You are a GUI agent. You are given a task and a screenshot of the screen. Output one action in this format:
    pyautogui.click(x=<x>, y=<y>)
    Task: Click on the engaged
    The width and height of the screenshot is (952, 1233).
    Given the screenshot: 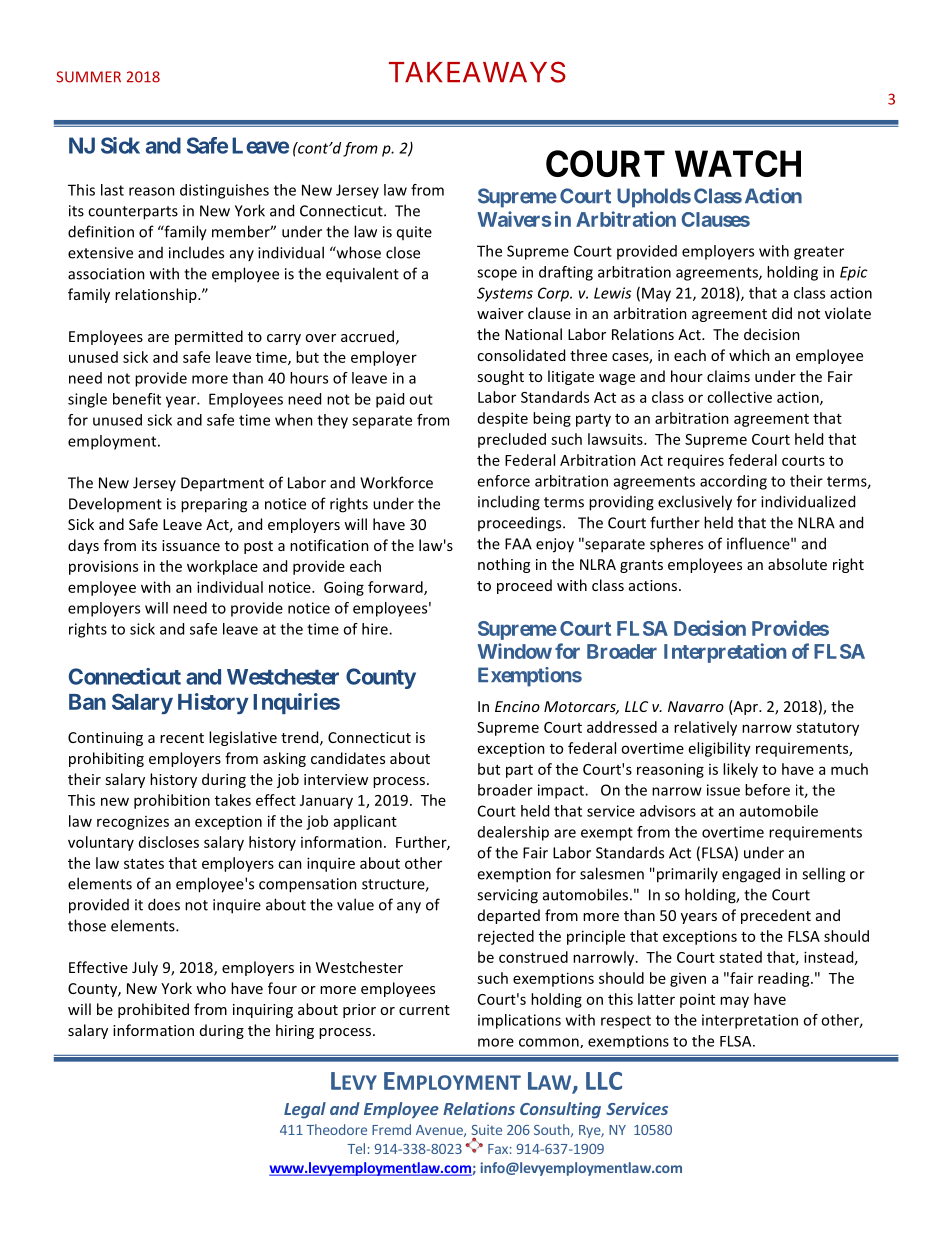 What is the action you would take?
    pyautogui.click(x=751, y=875)
